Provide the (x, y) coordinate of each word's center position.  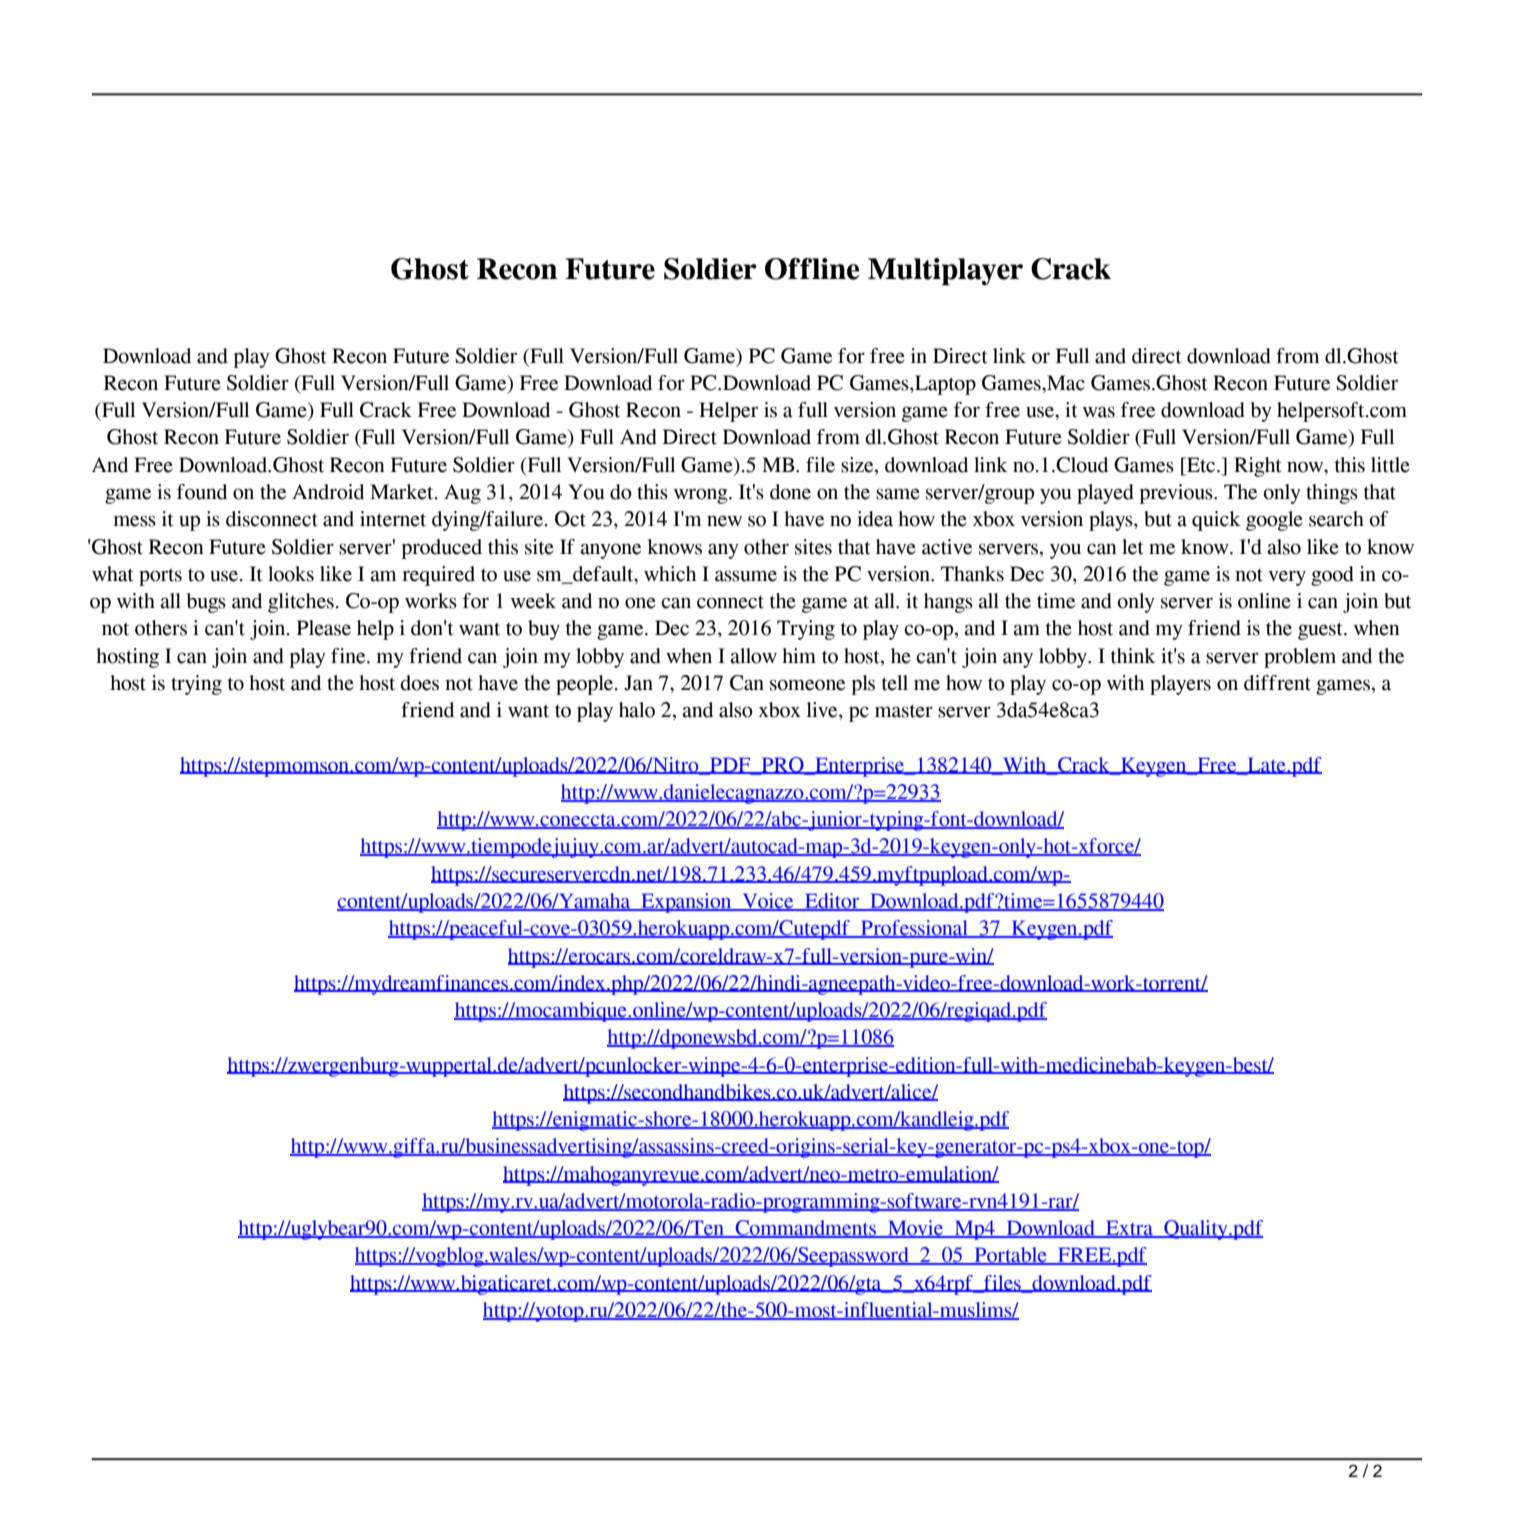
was (1099, 412)
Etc (1201, 465)
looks (291, 574)
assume (746, 576)
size (858, 465)
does (419, 683)
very (1287, 578)
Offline (812, 269)
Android (328, 492)
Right (1257, 467)
